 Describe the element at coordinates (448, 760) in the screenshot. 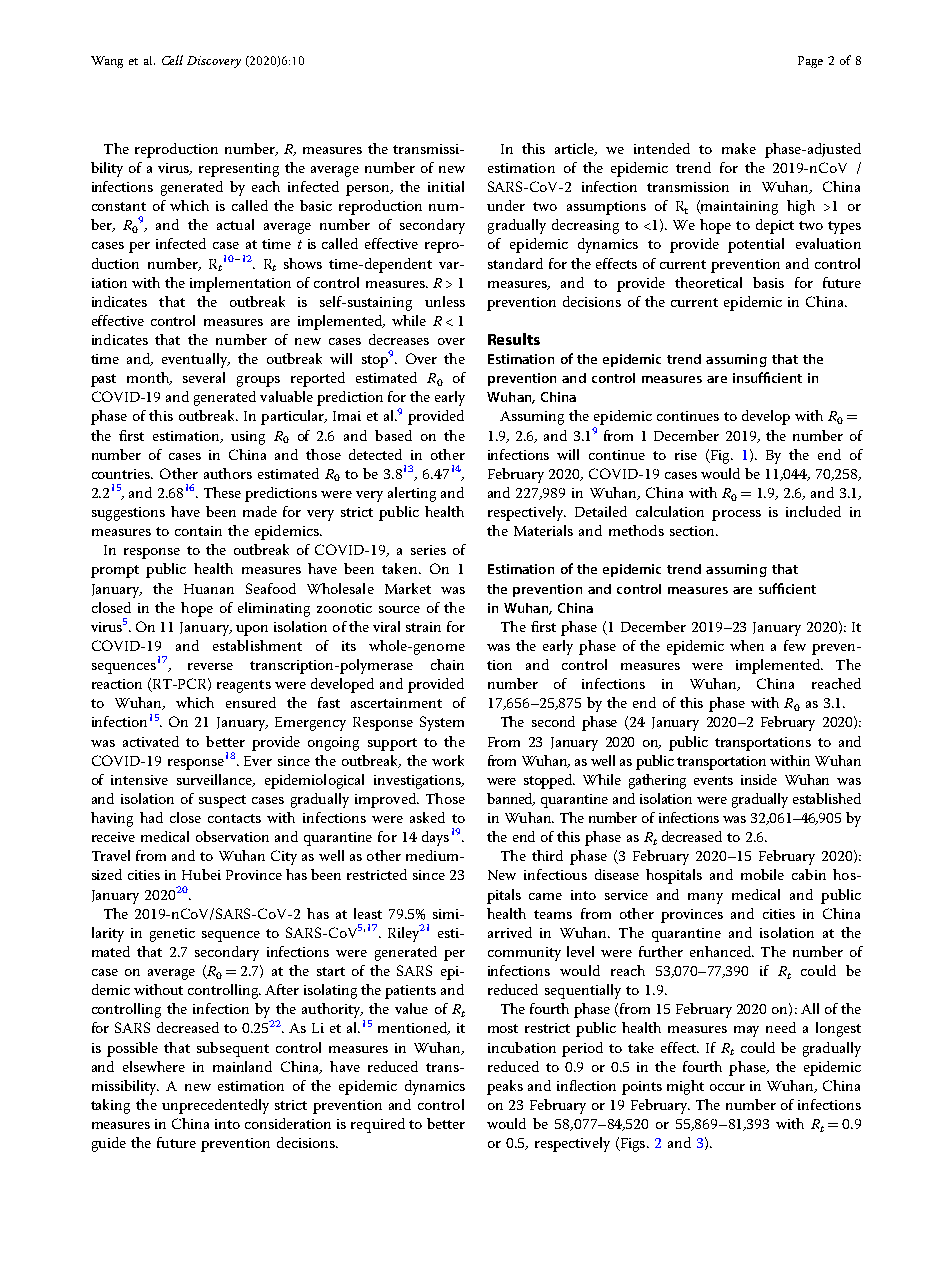

I see `work` at that location.
